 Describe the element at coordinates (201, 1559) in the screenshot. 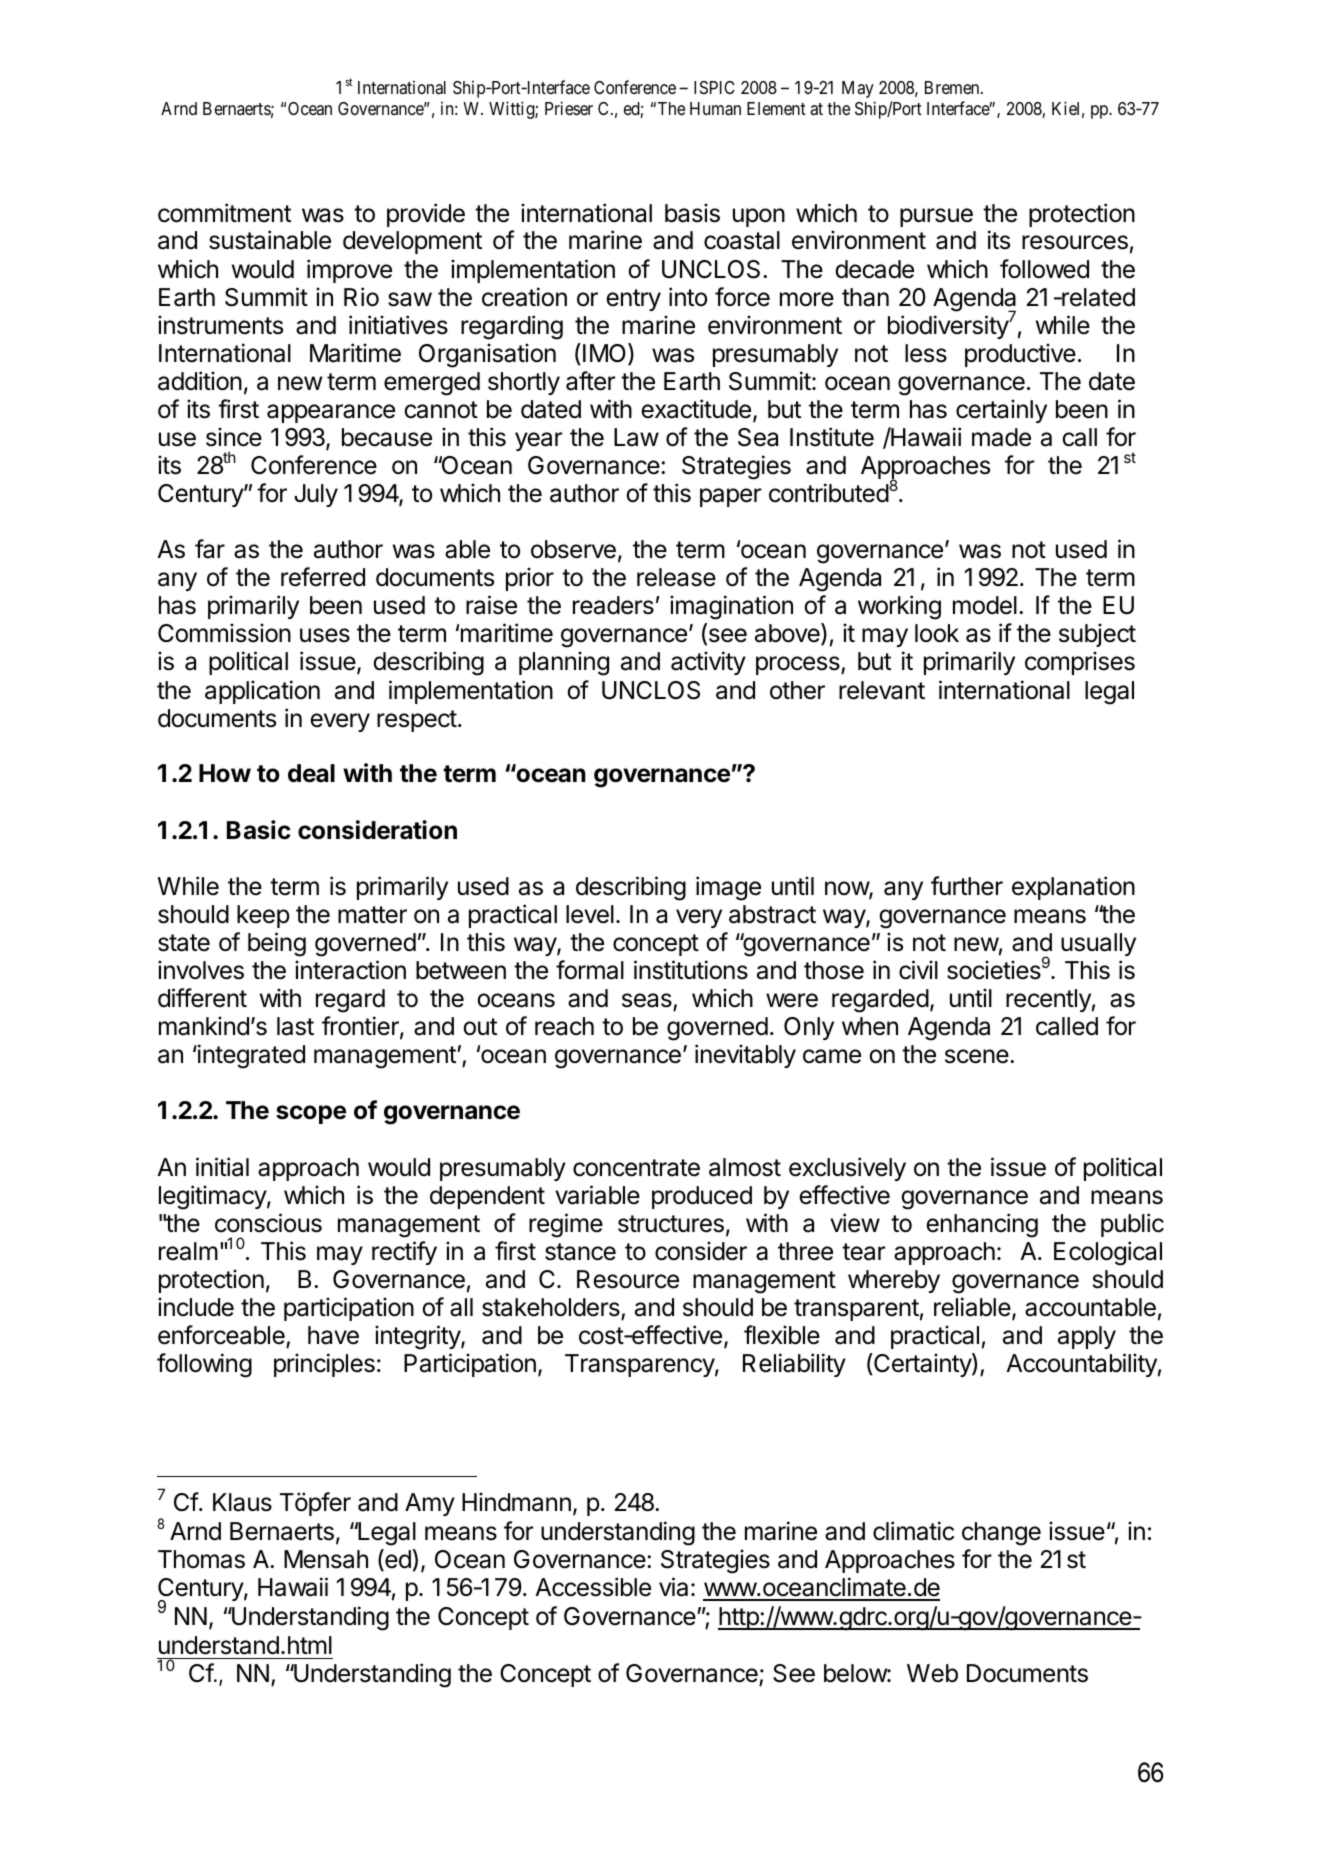

I see `Thomas` at that location.
